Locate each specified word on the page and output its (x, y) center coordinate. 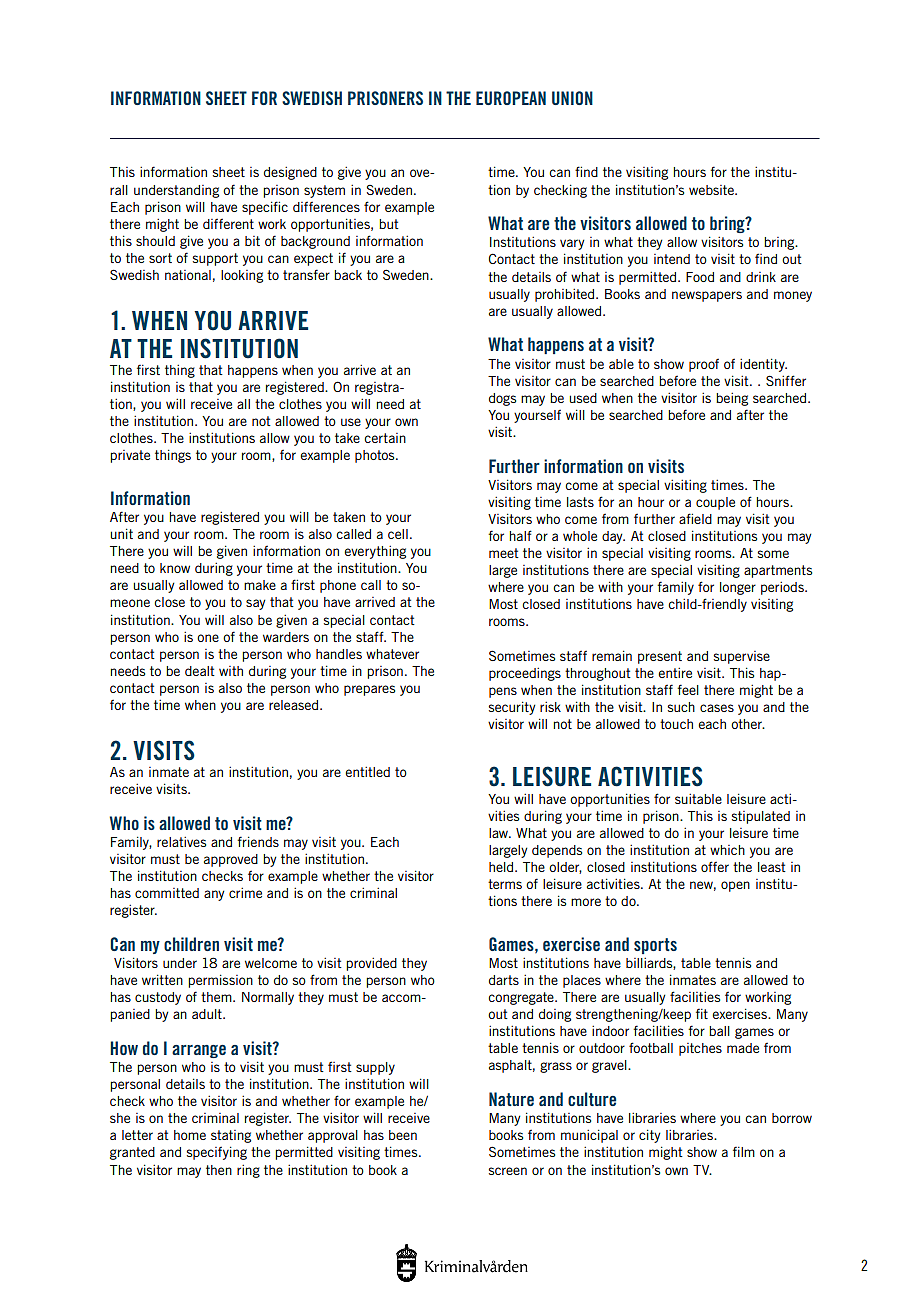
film (744, 1151)
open (735, 886)
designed (290, 173)
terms (505, 884)
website (712, 190)
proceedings (525, 674)
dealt (200, 671)
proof (704, 365)
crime (245, 893)
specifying (217, 1153)
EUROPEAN (511, 98)
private (130, 456)
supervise (742, 657)
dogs (502, 399)
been (403, 1135)
